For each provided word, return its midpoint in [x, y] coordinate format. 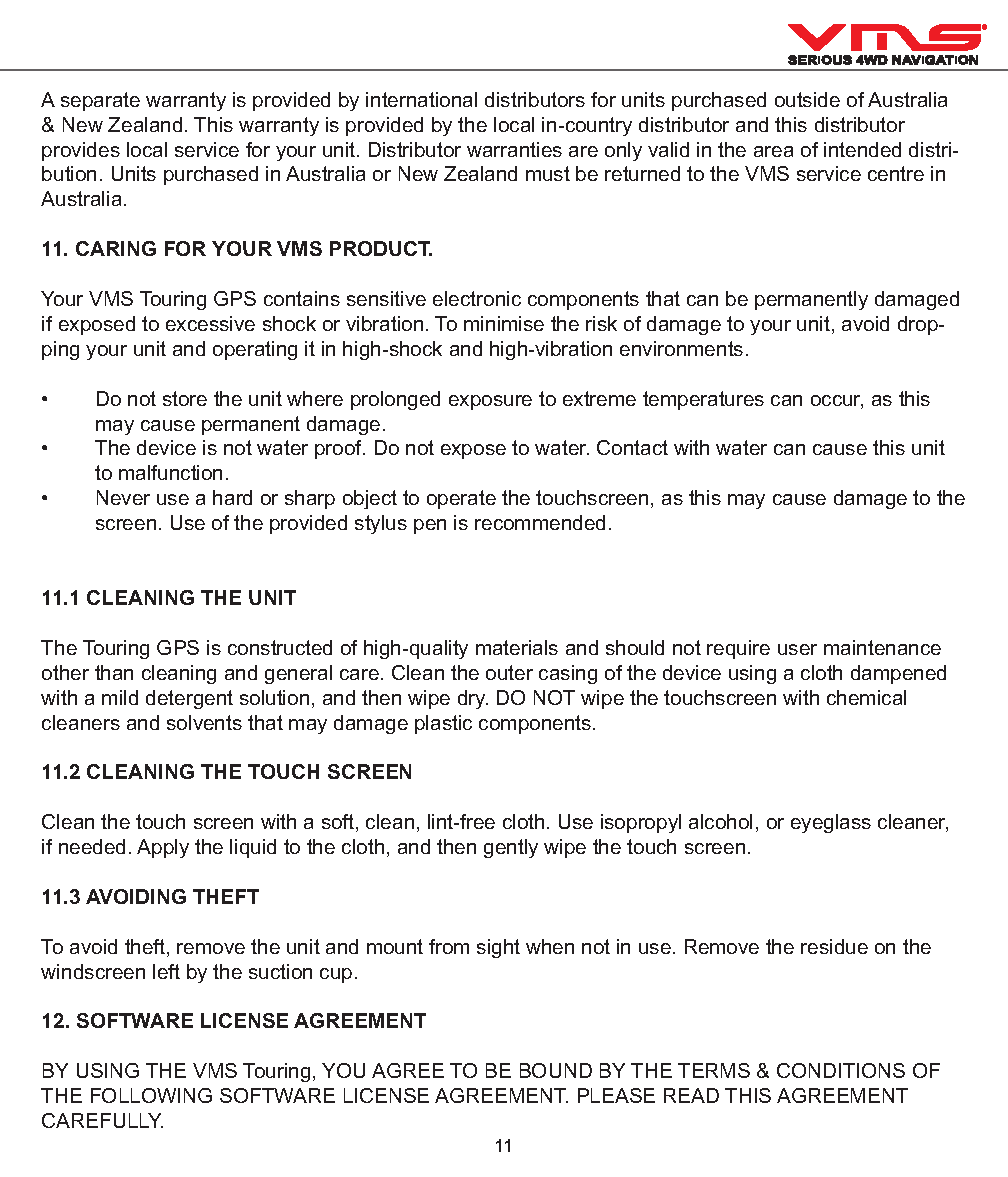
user [797, 649]
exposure [490, 402]
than [114, 672]
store [185, 398]
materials [517, 647]
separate [100, 101]
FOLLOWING [151, 1095]
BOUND [556, 1070]
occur [837, 402]
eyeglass [831, 823]
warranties [514, 149]
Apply [163, 848]
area [773, 151]
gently [511, 848]
